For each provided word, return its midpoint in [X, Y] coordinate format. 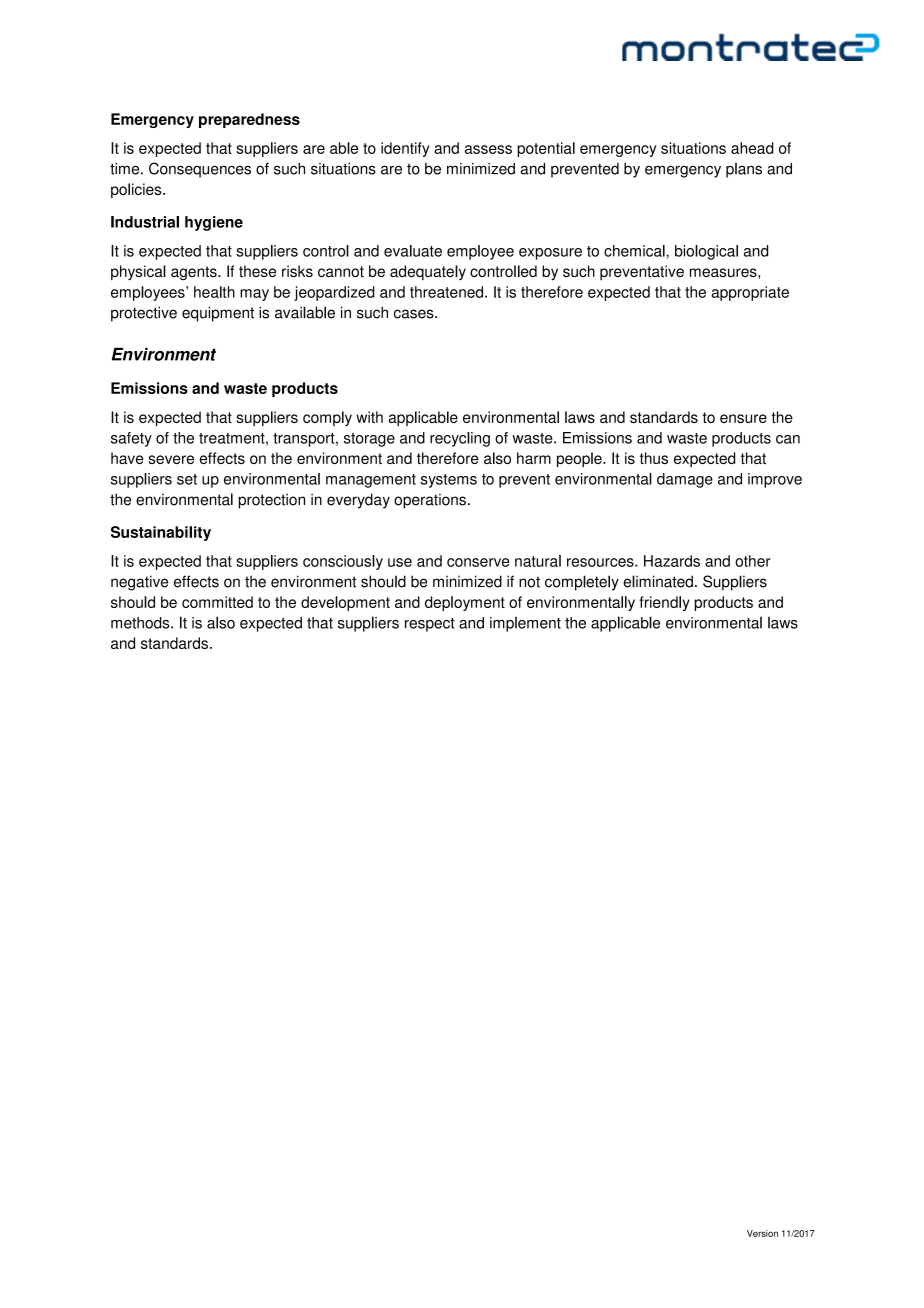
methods [141, 623]
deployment [465, 603]
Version [762, 1233]
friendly [664, 603]
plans [744, 170]
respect [430, 625]
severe [171, 459]
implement [525, 624]
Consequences [200, 170]
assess [488, 149]
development [345, 603]
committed [217, 602]
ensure [743, 418]
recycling [460, 439]
